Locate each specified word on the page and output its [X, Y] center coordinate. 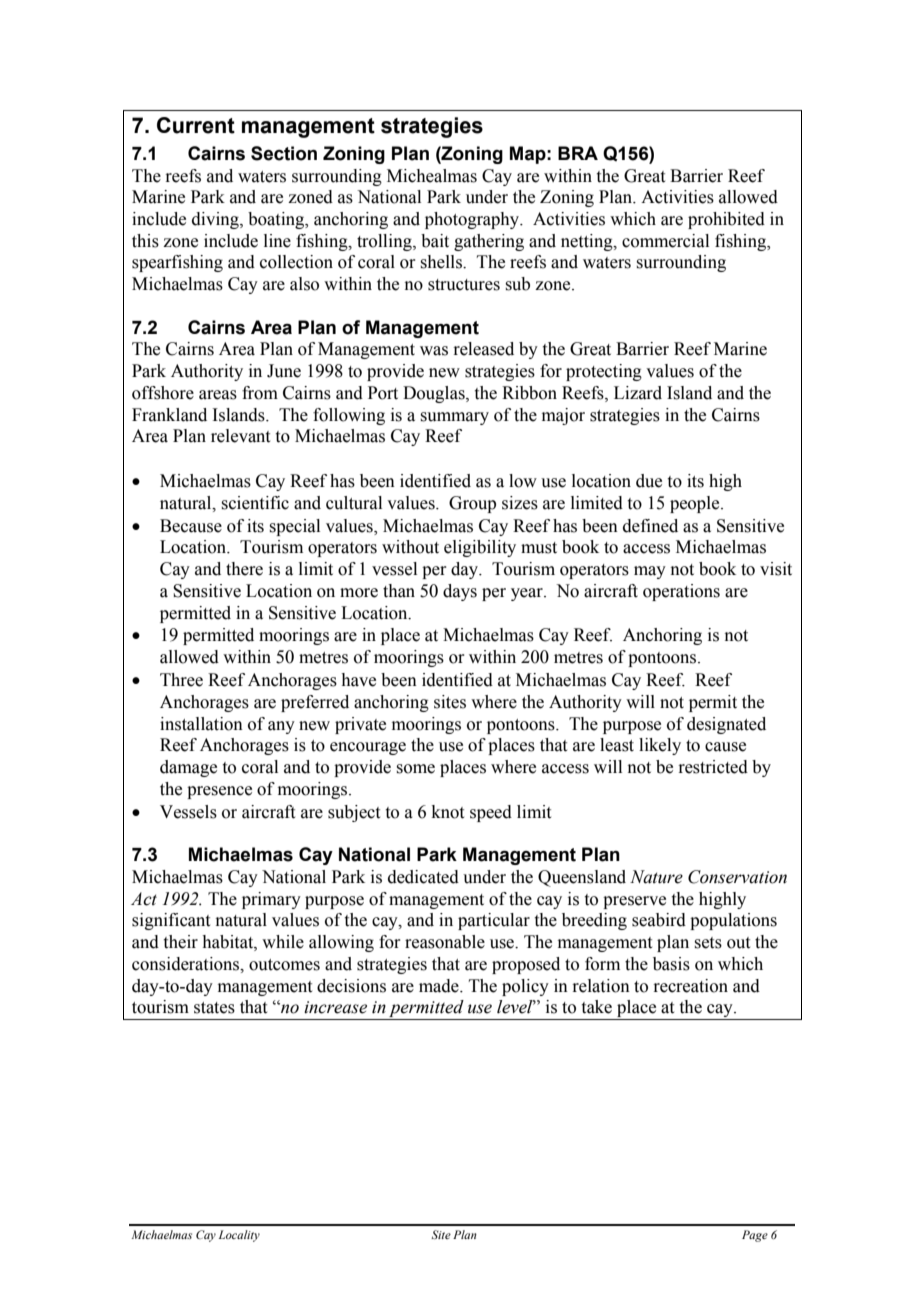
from [260, 393]
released [483, 349]
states [214, 1008]
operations [681, 592]
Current [196, 125]
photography [473, 220]
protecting [604, 372]
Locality [239, 1236]
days [460, 592]
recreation [690, 986]
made [440, 986]
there [244, 569]
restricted [713, 767]
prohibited [726, 220]
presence [219, 792]
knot [448, 812]
